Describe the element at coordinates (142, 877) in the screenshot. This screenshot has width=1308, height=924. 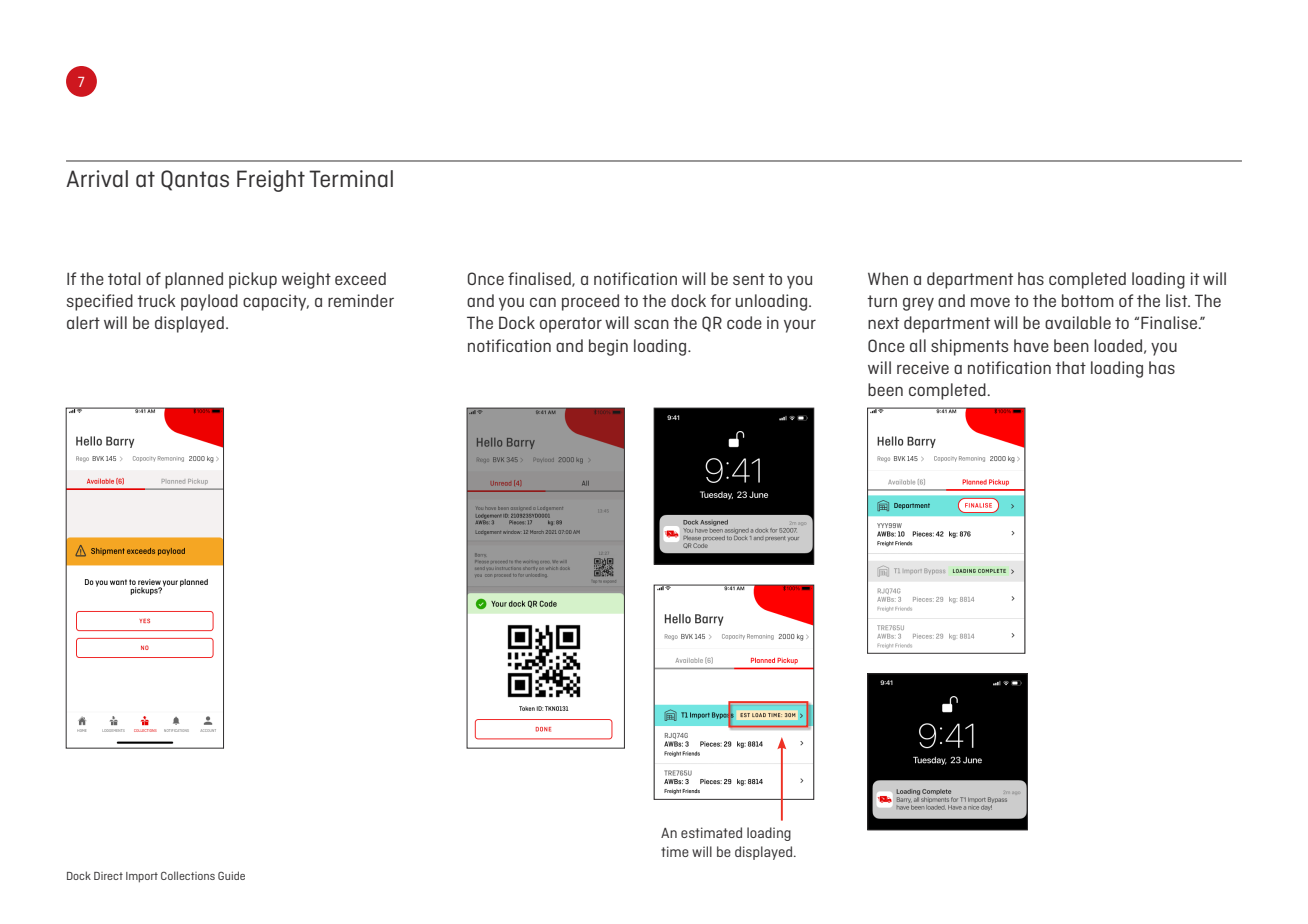
I see `Import` at that location.
